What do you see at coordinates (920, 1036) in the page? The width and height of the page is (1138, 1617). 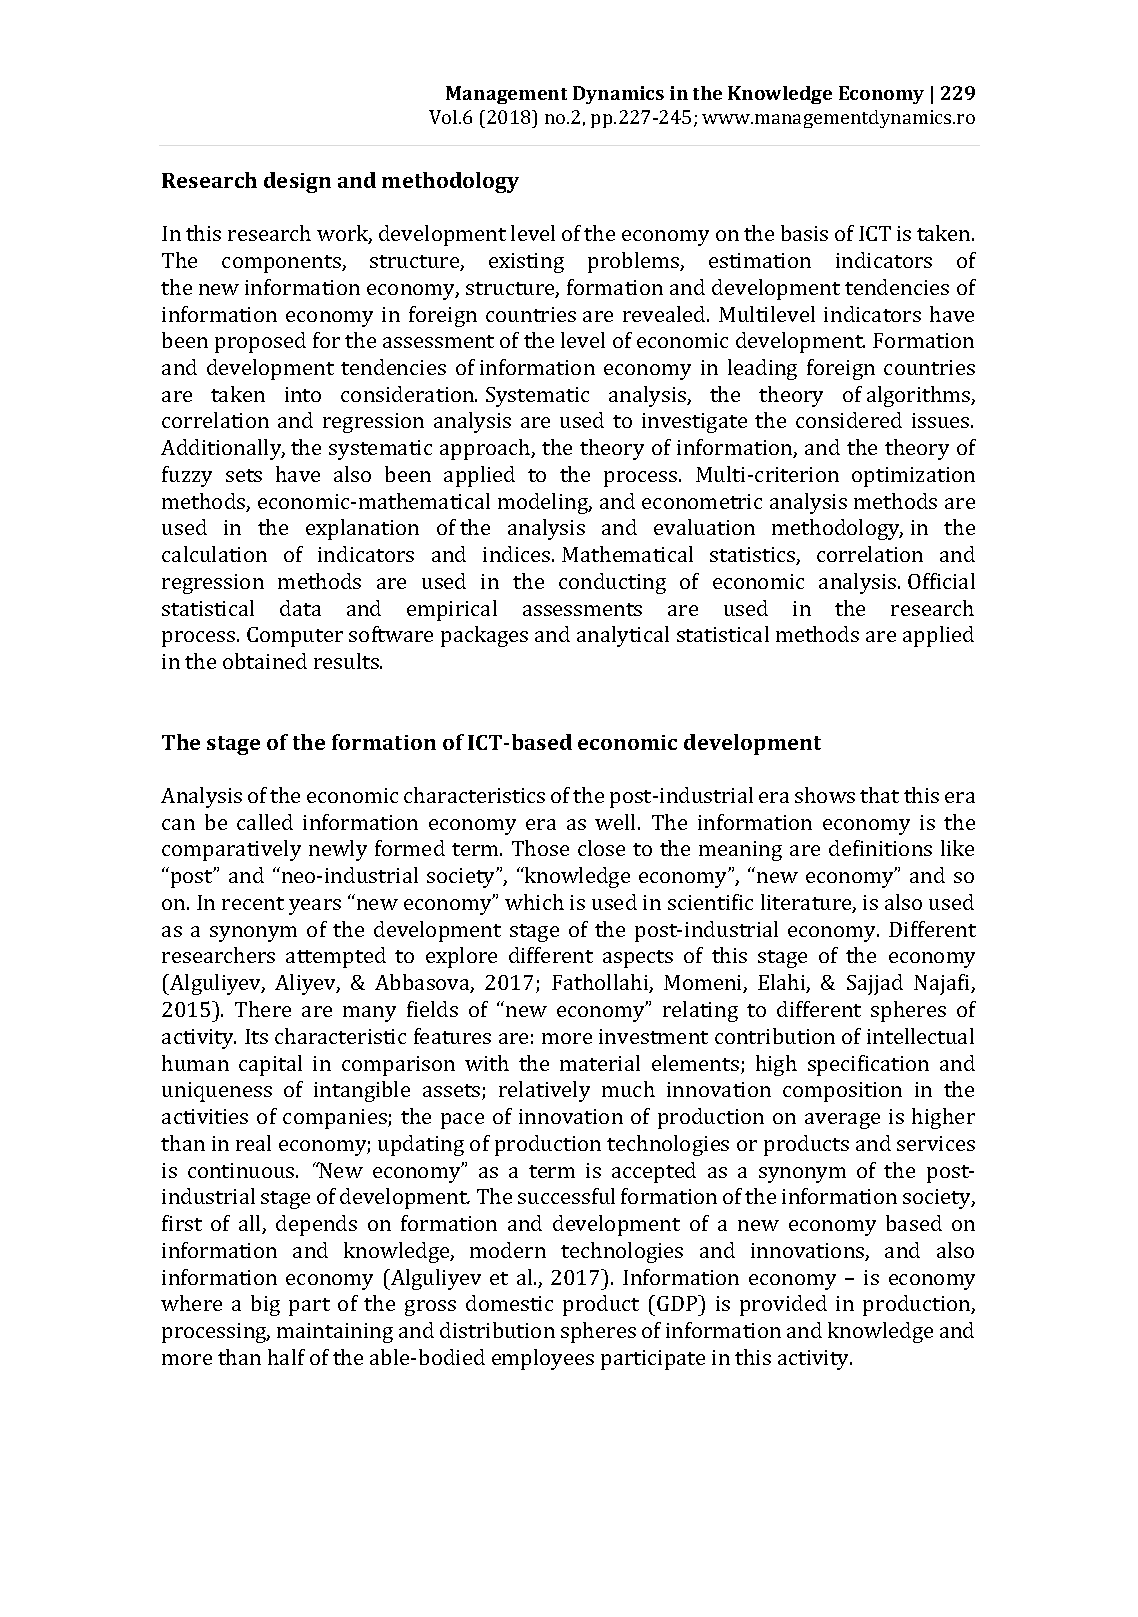 I see `intellectual` at bounding box center [920, 1036].
